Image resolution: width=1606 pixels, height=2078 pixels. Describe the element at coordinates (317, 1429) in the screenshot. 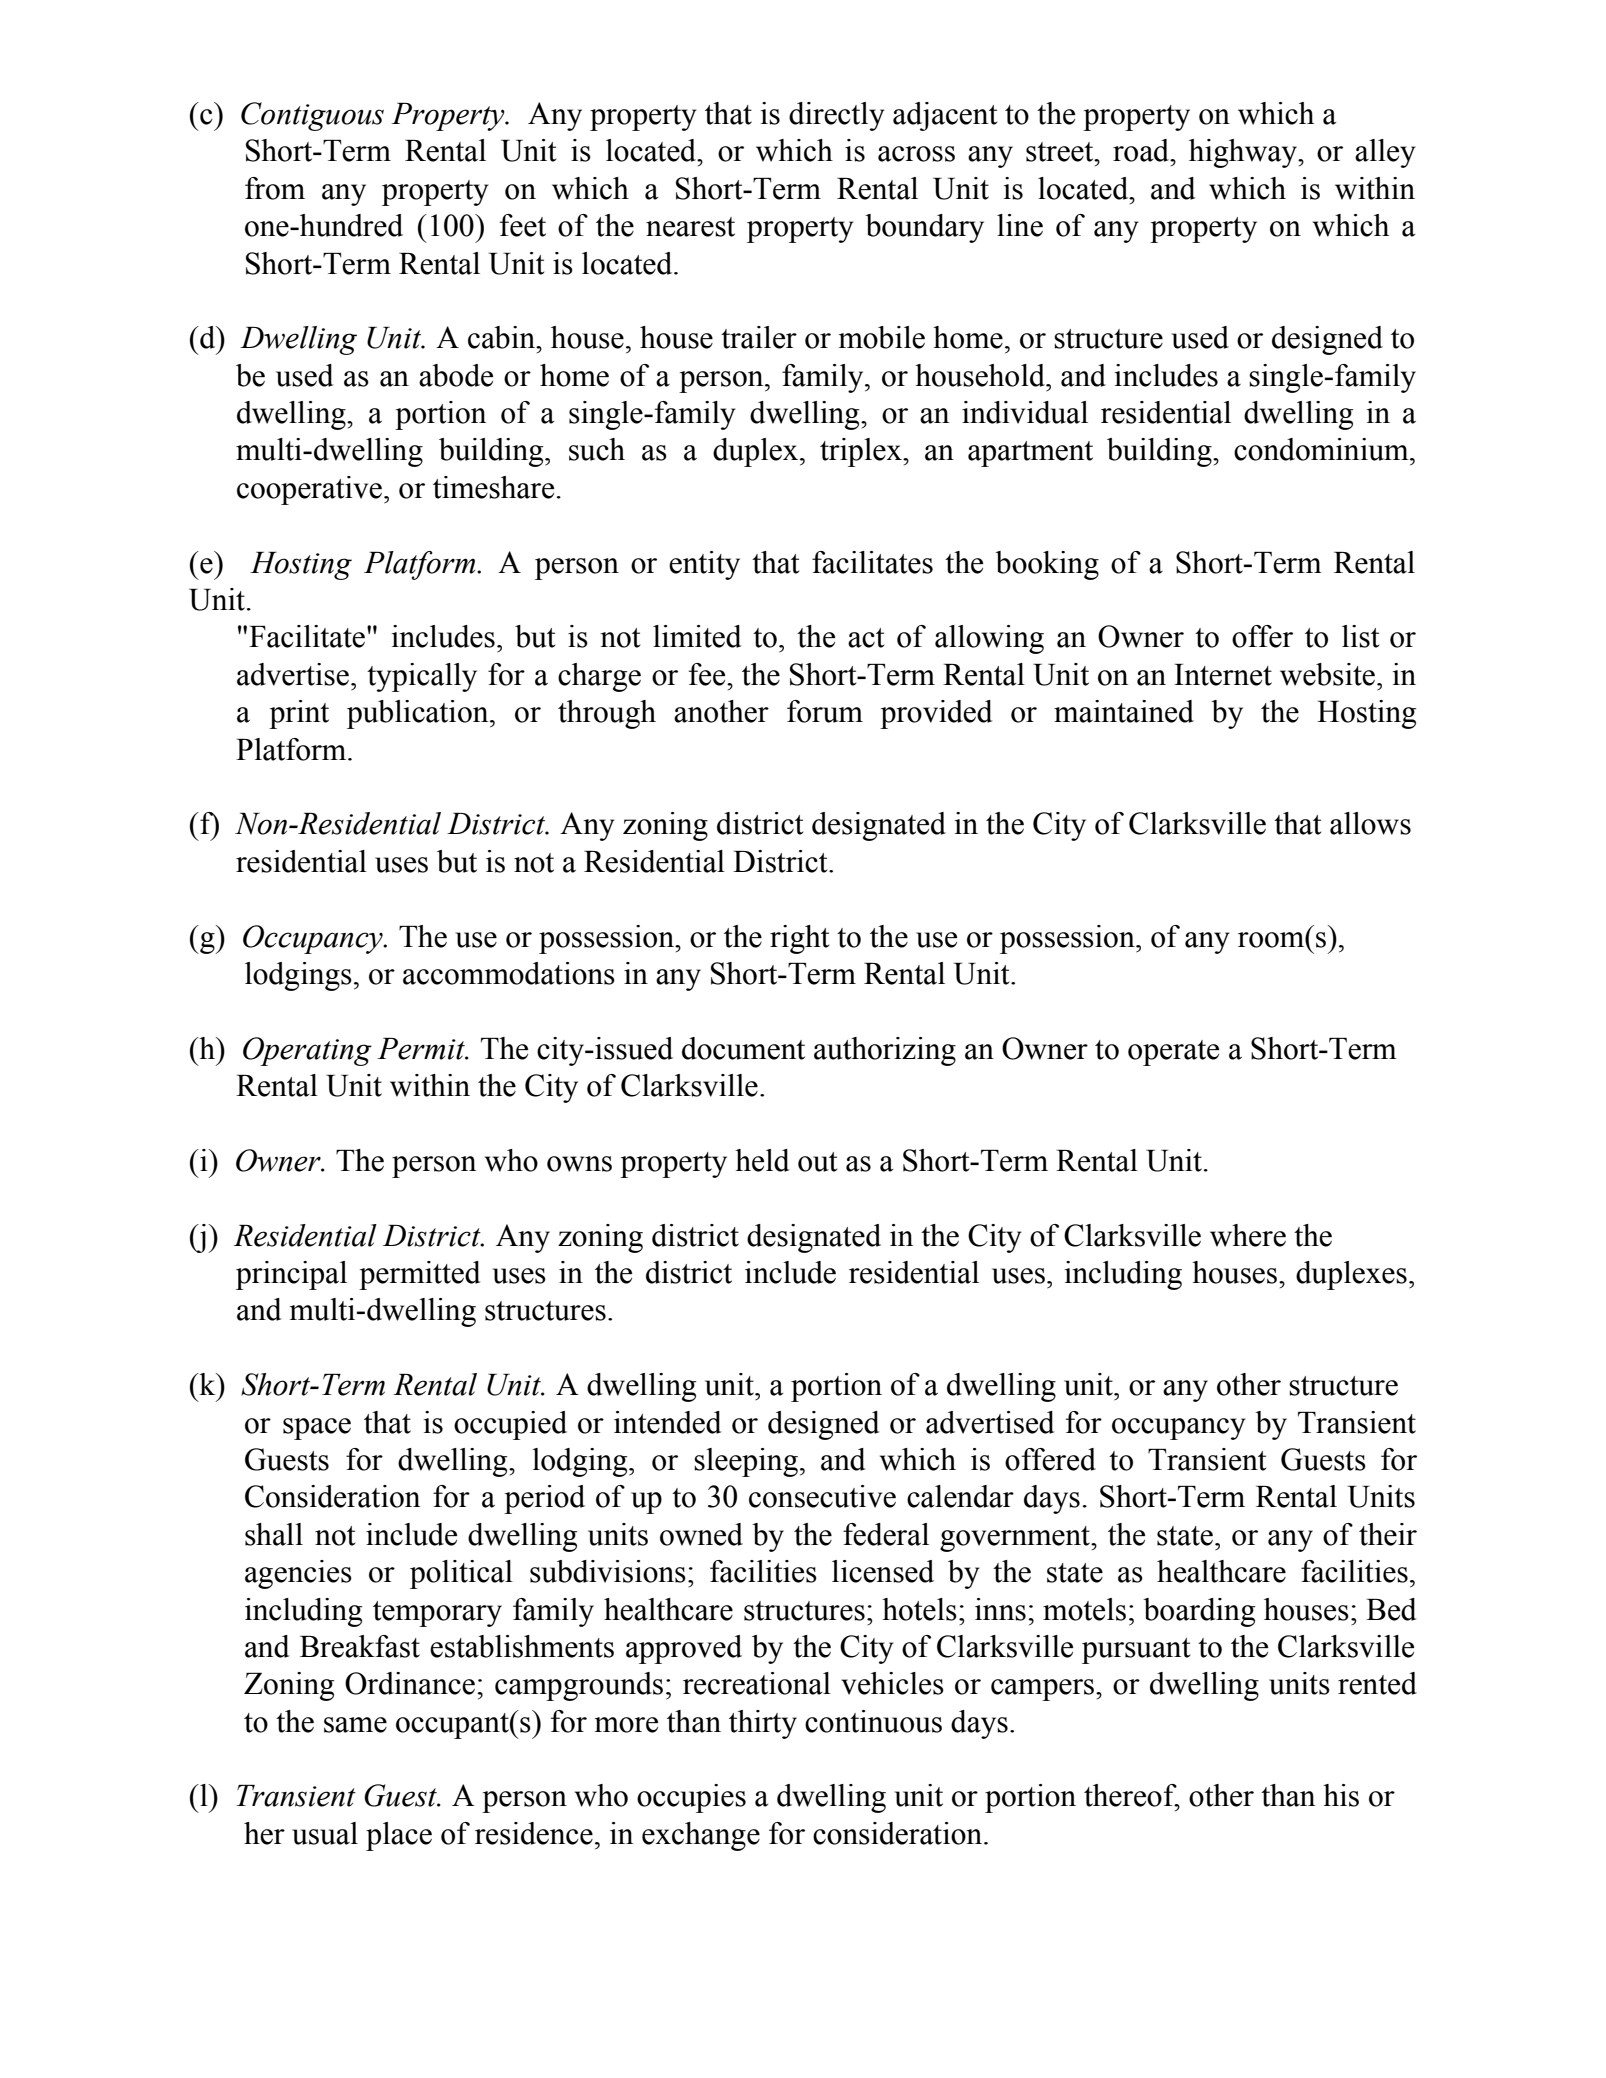

I see `space` at that location.
